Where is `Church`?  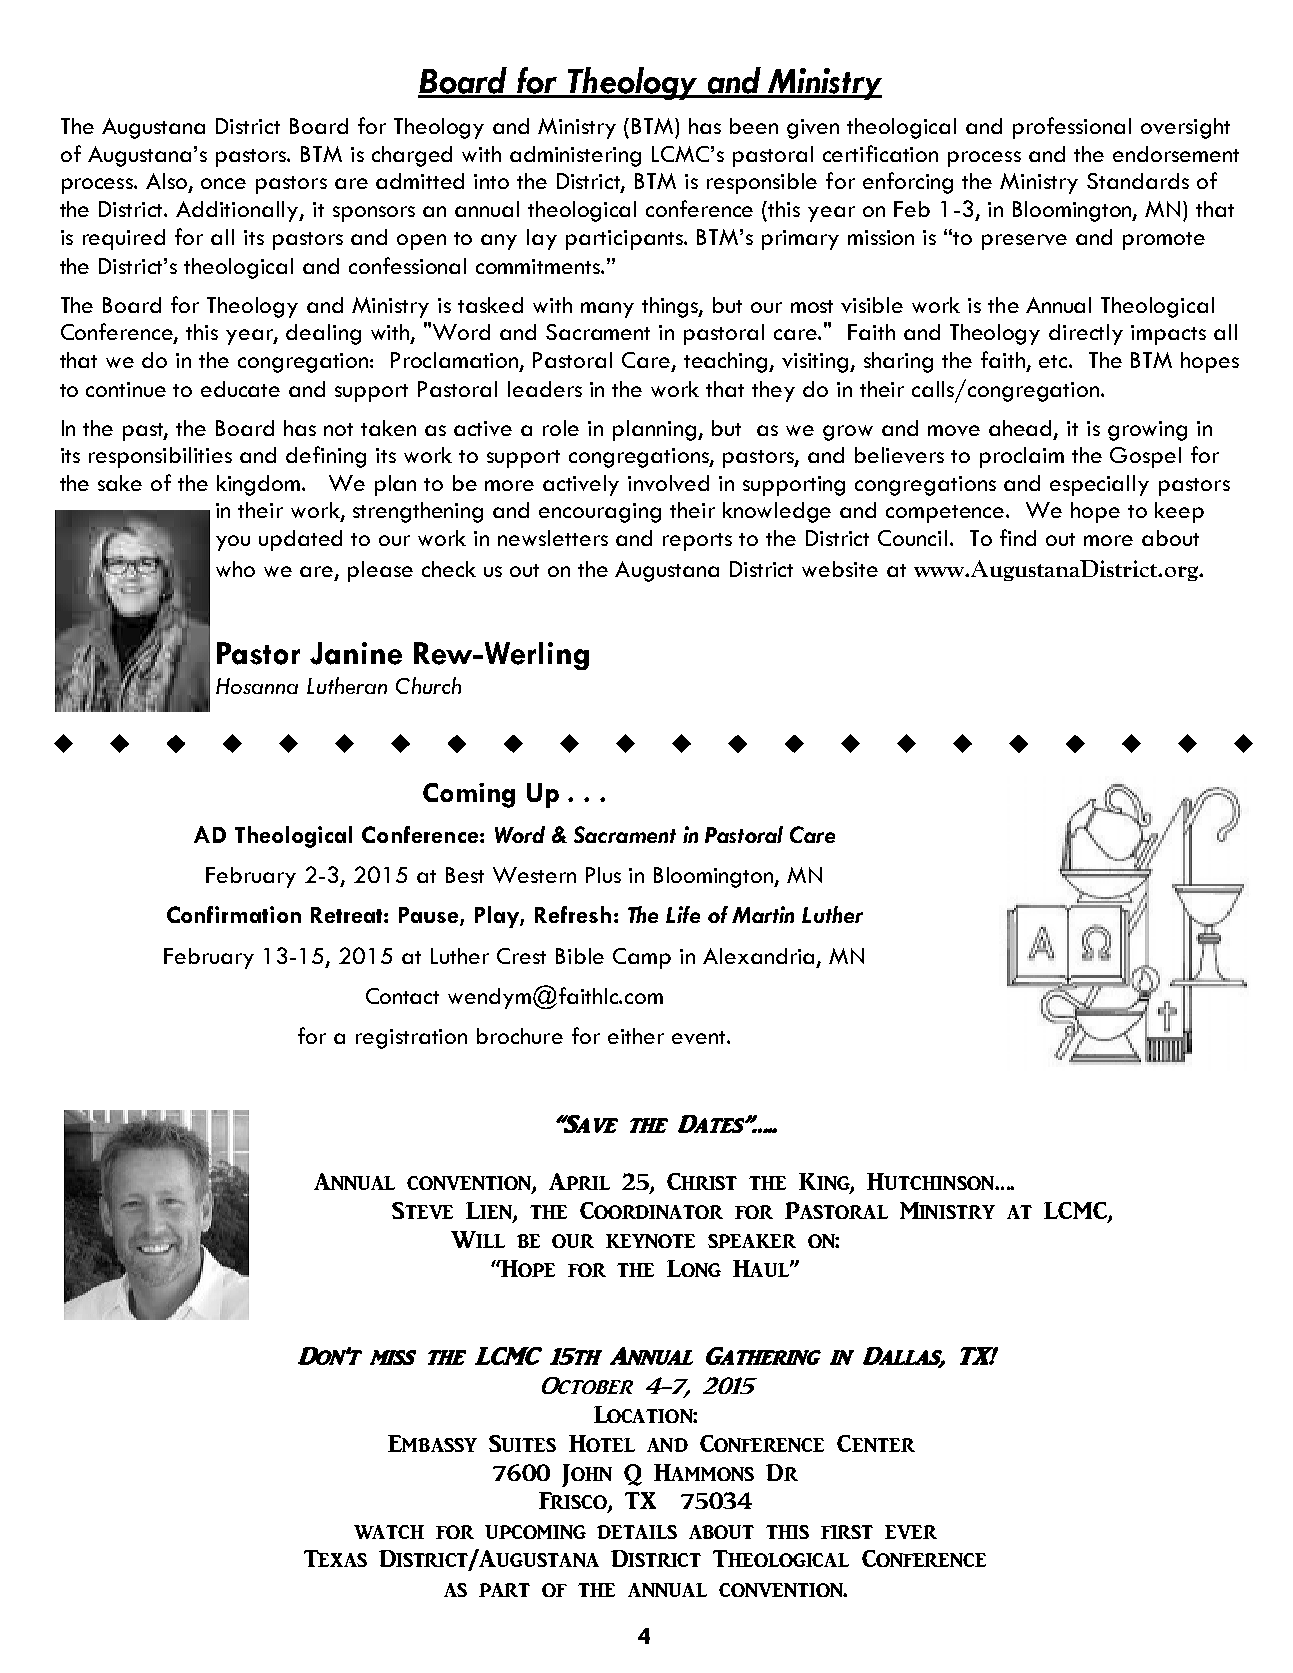
Church is located at coordinates (428, 685).
